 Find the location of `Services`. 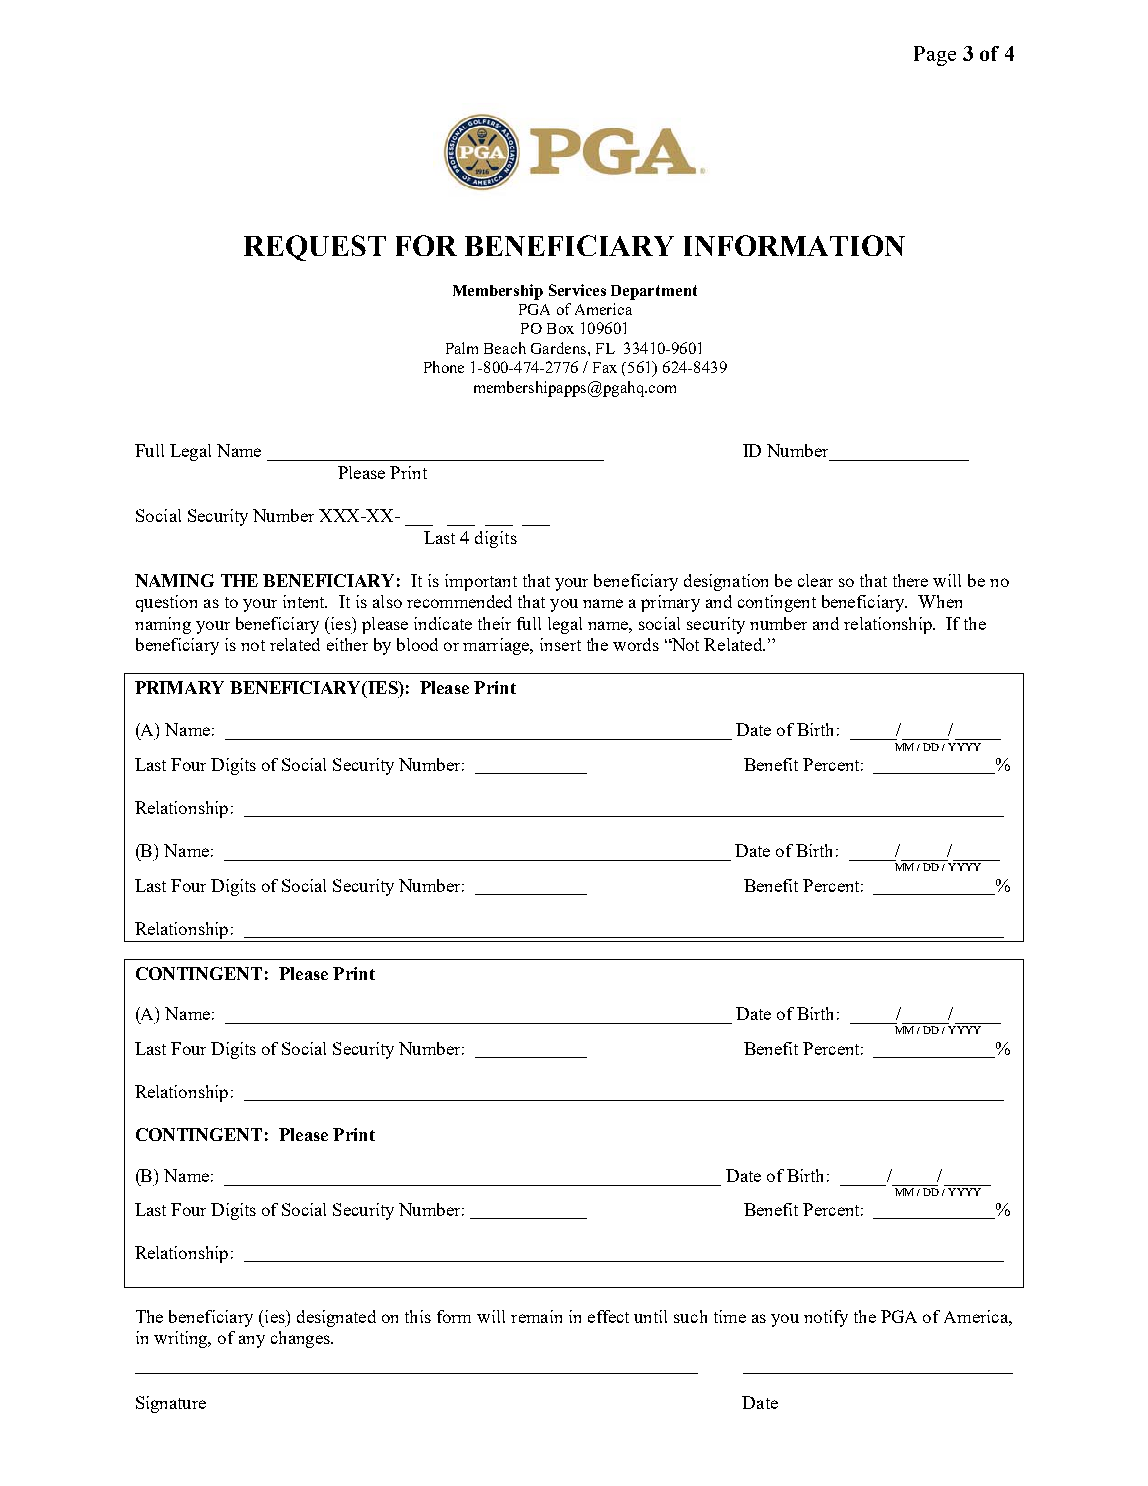

Services is located at coordinates (577, 290).
